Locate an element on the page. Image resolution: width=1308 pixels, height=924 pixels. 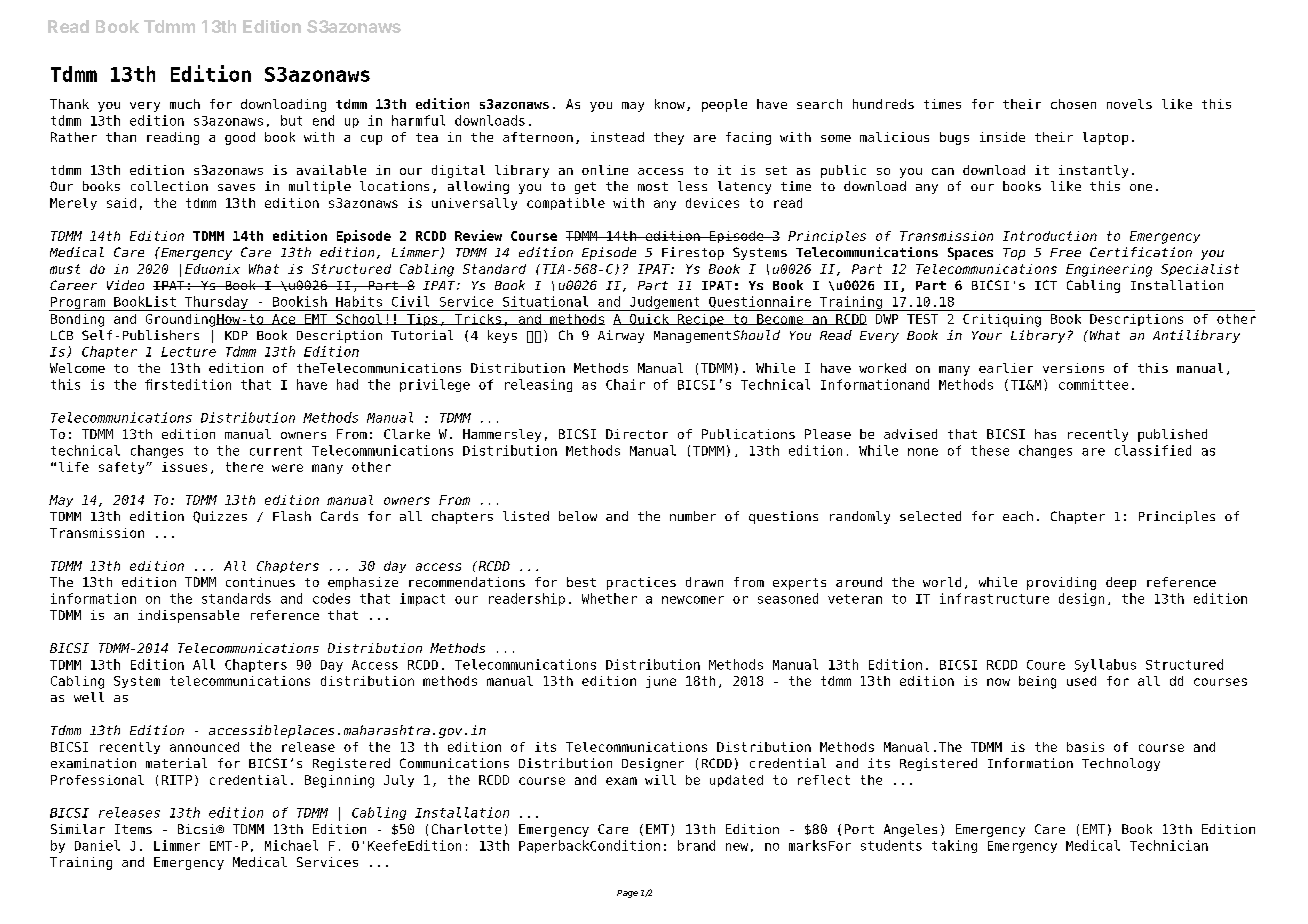
laptop is located at coordinates (1105, 138).
